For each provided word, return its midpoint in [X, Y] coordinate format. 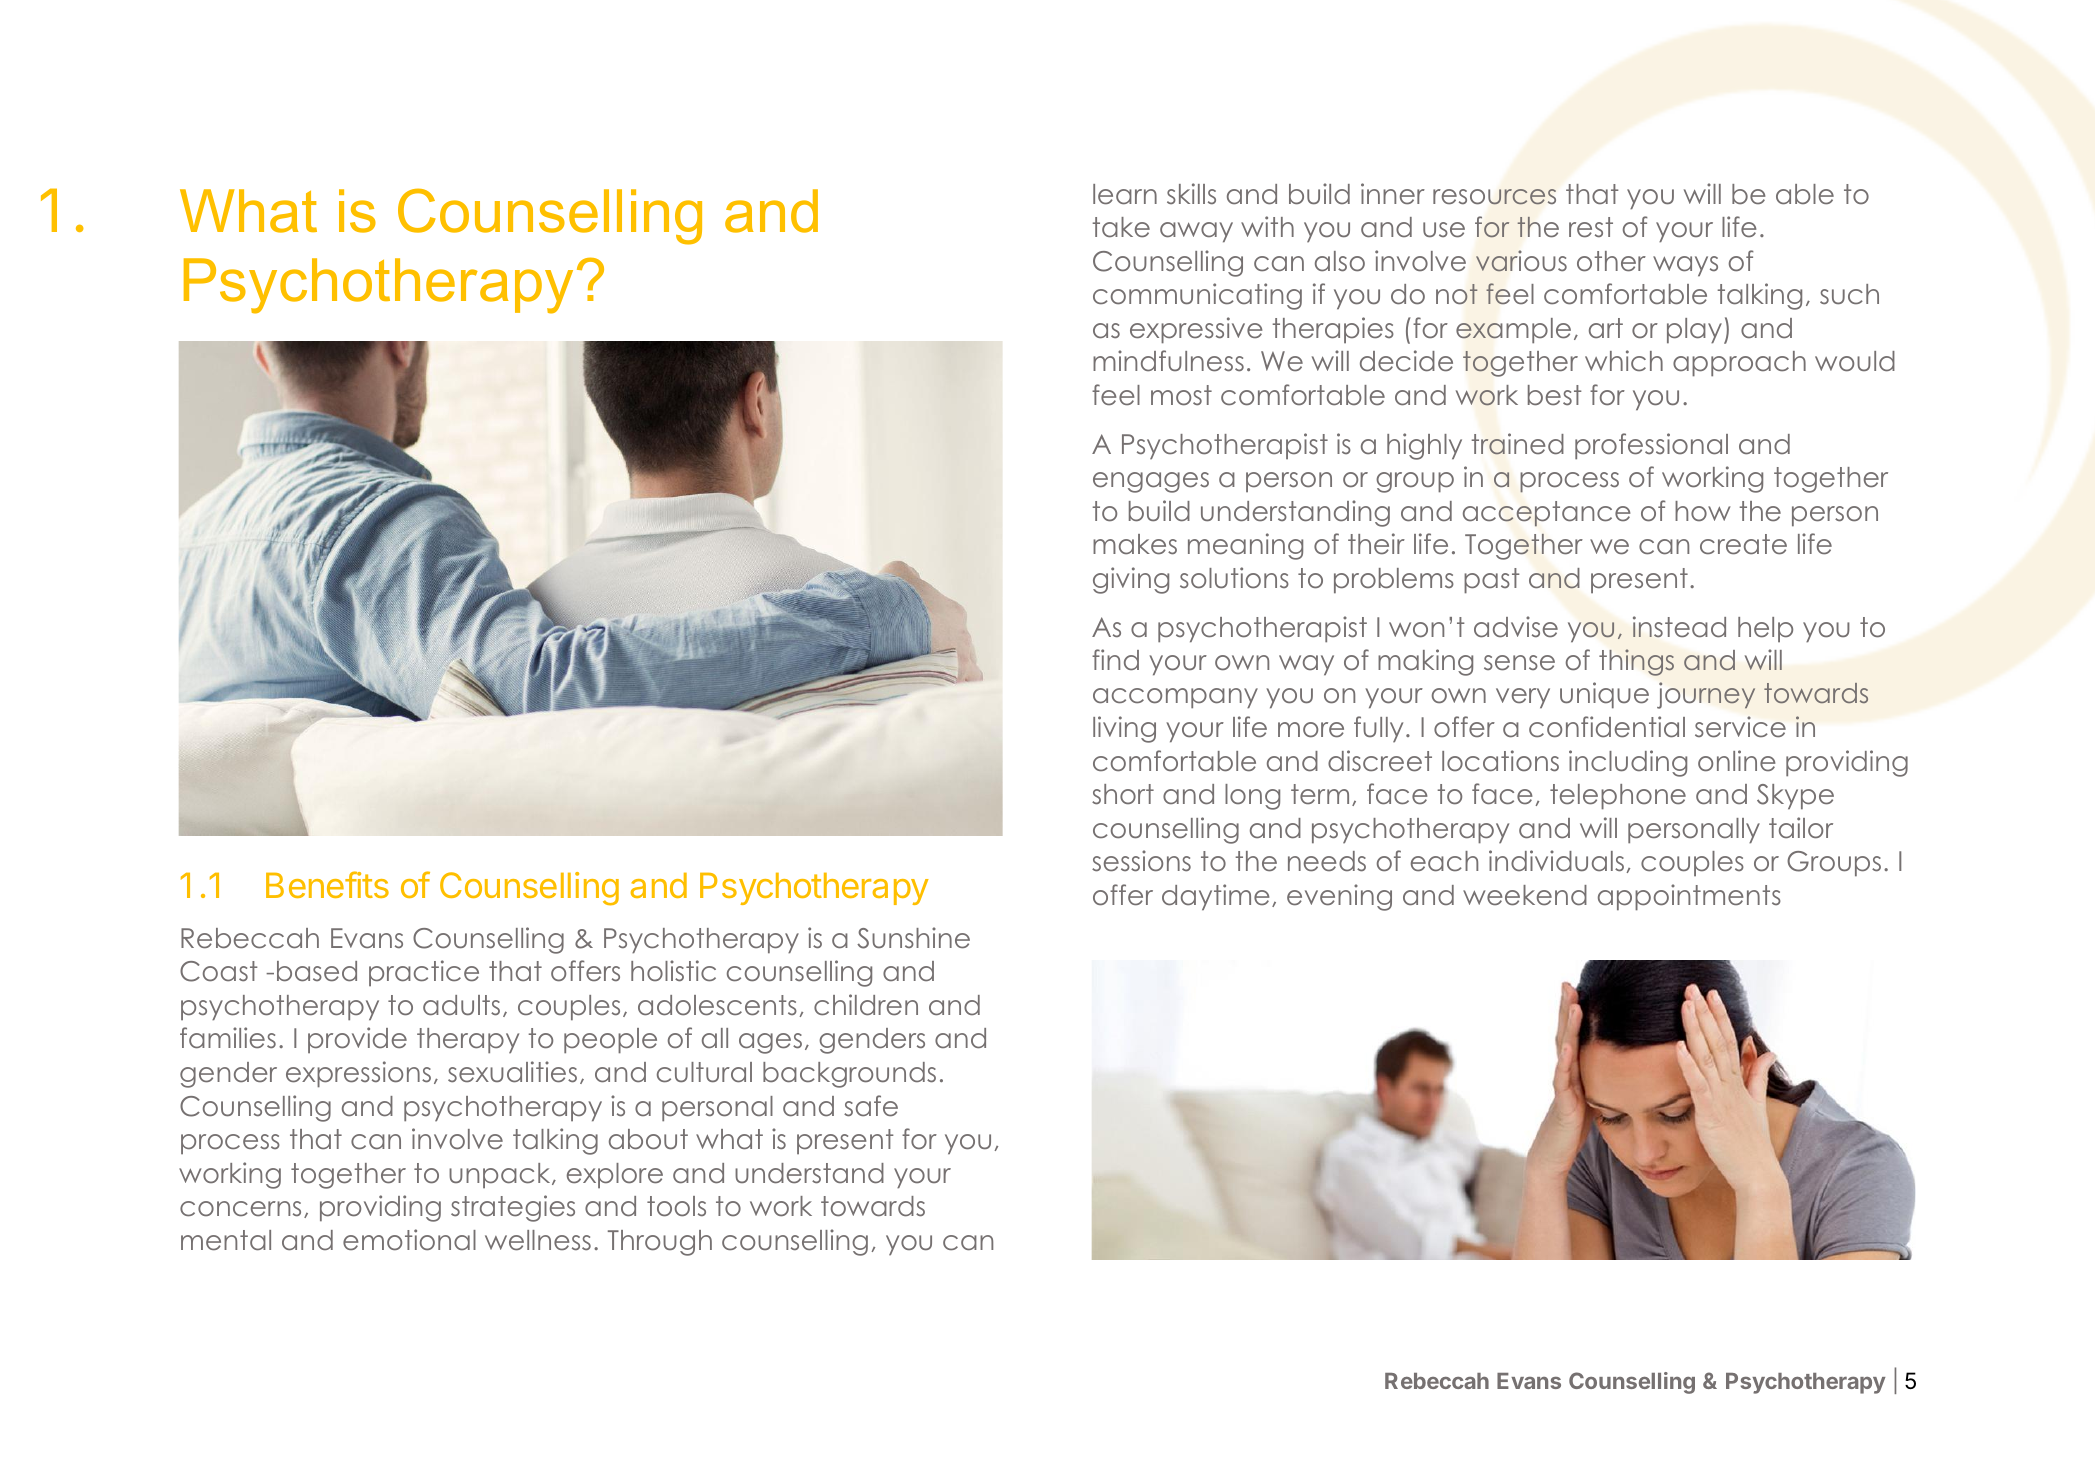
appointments [1689, 897]
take [1121, 227]
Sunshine [913, 938]
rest [1591, 227]
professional [1651, 446]
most [1181, 395]
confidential [1607, 727]
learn [1125, 194]
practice [424, 973]
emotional [409, 1240]
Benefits [327, 884]
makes [1135, 544]
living [1124, 729]
